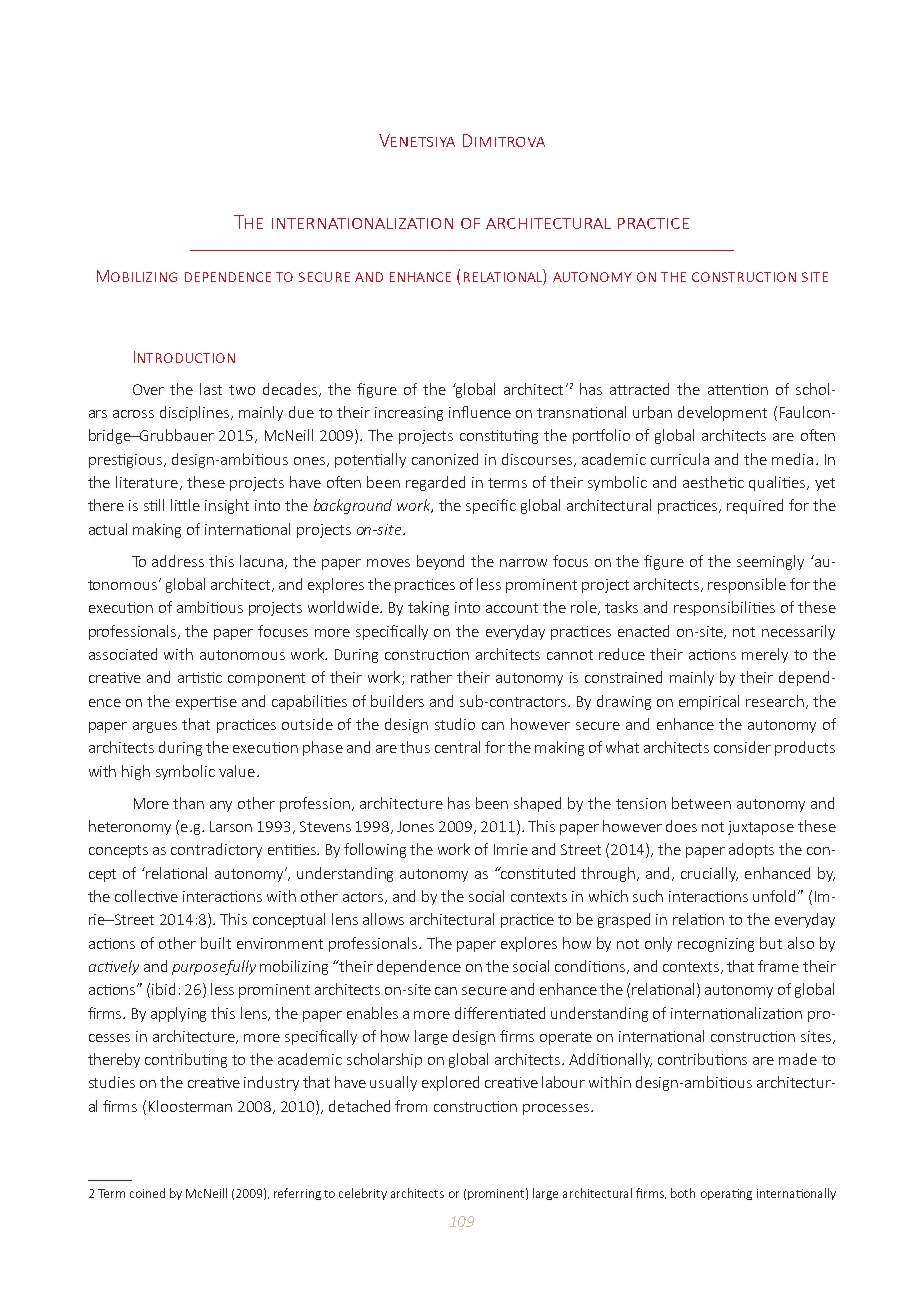 The width and height of the screenshot is (924, 1308). I want to click on beyond, so click(440, 562).
